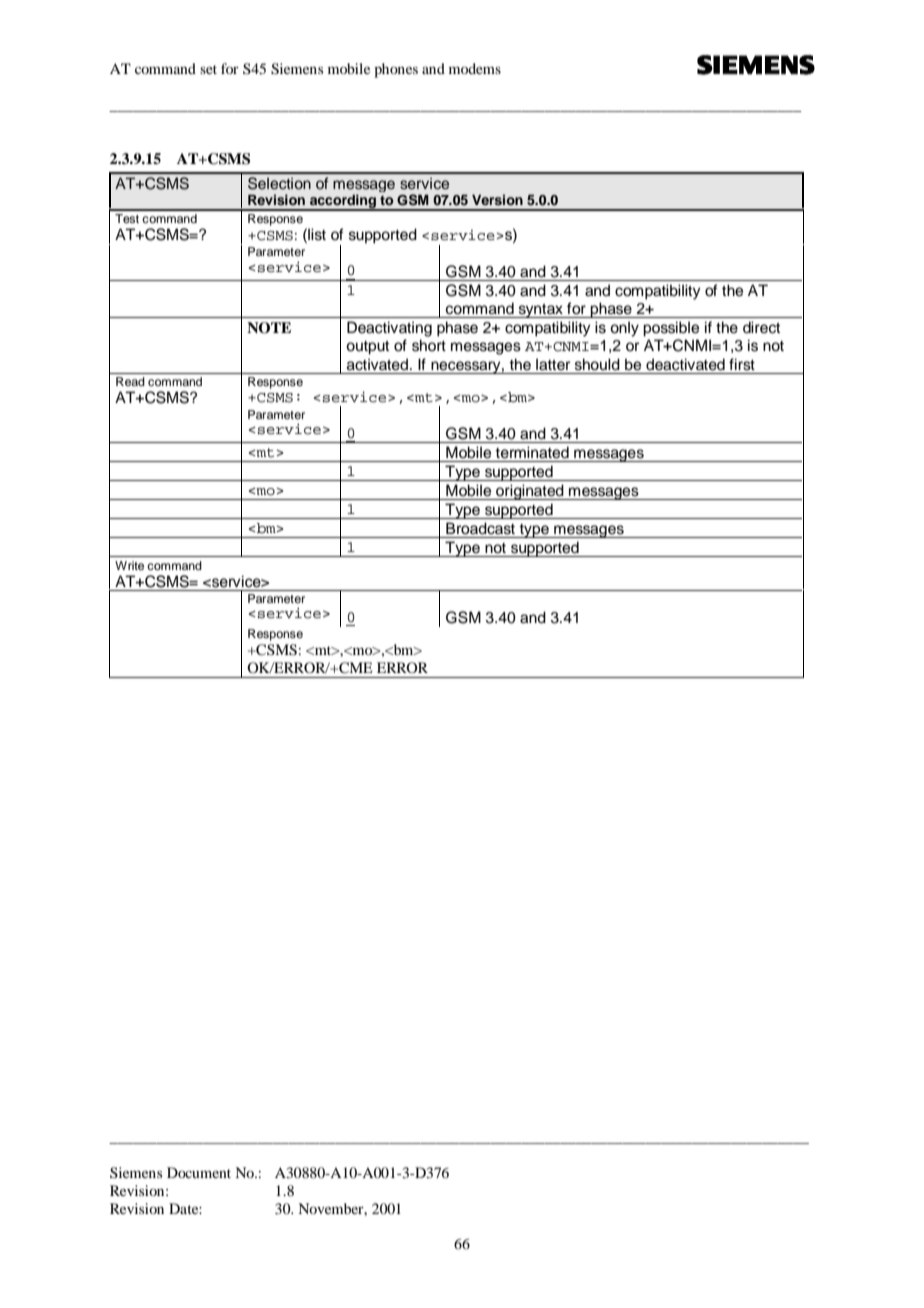 This screenshot has width=924, height=1308. What do you see at coordinates (208, 69) in the screenshot?
I see `set` at bounding box center [208, 69].
